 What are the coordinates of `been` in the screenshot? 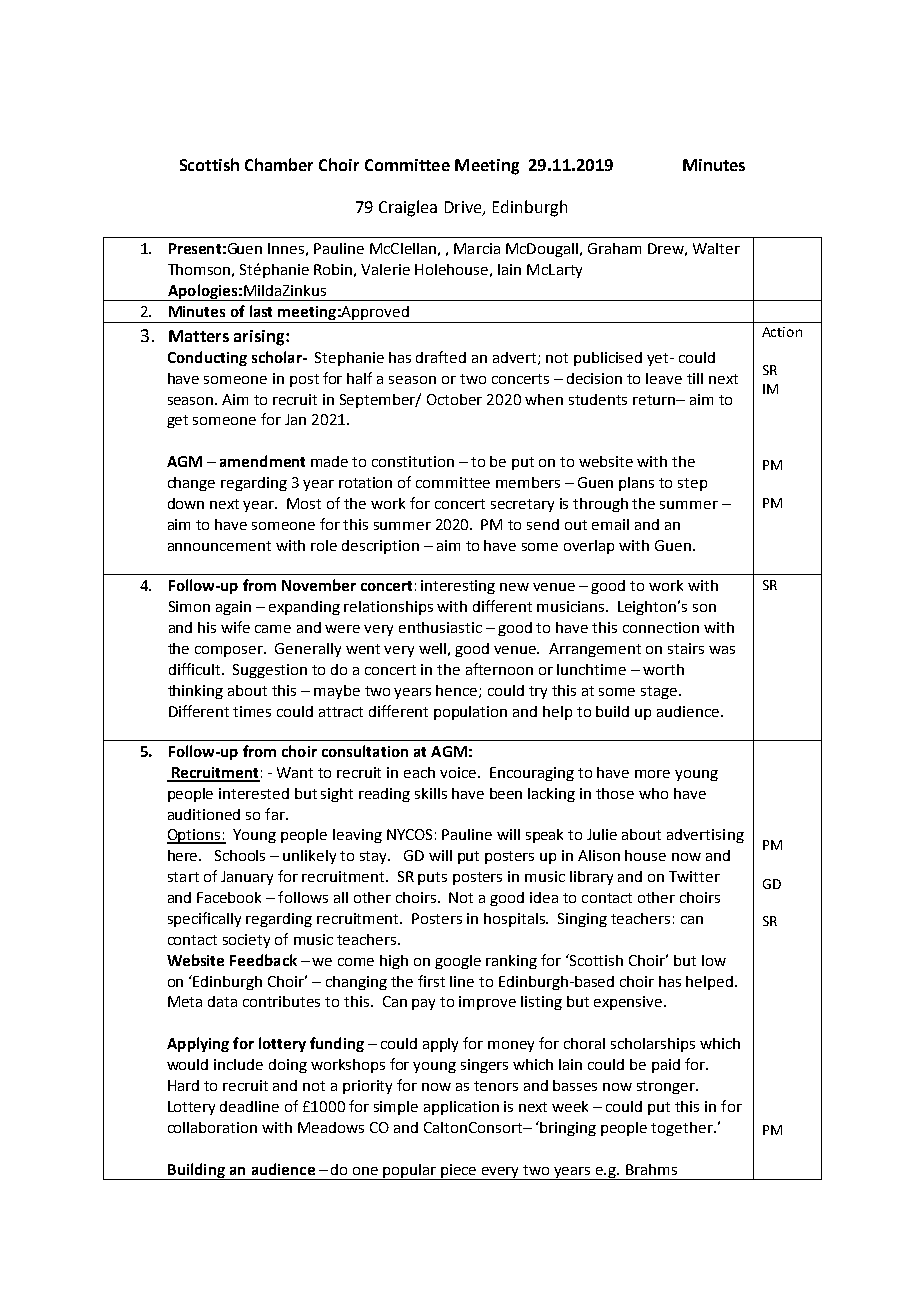 It's located at (506, 793).
